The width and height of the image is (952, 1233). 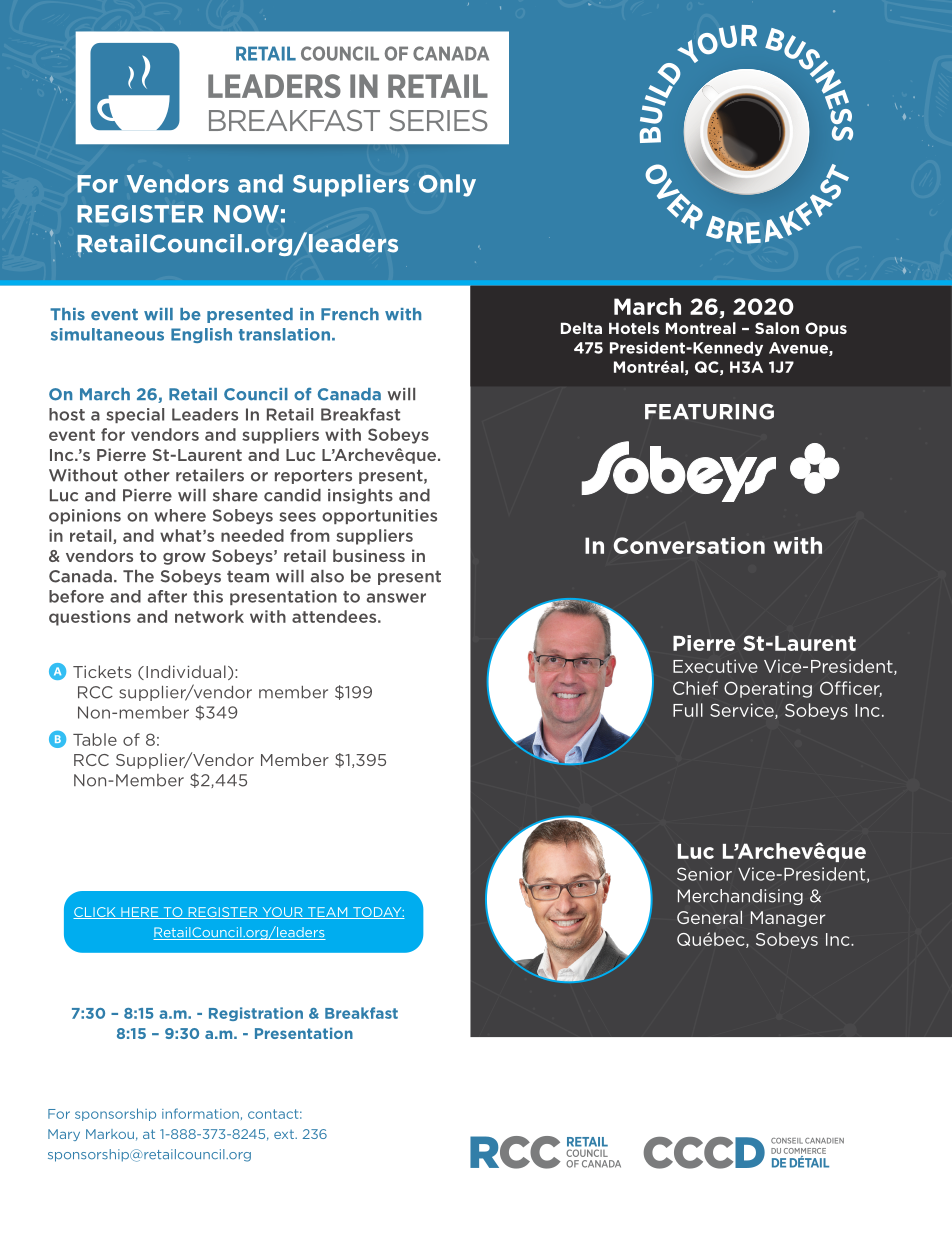 I want to click on YOUR, so click(x=282, y=913).
